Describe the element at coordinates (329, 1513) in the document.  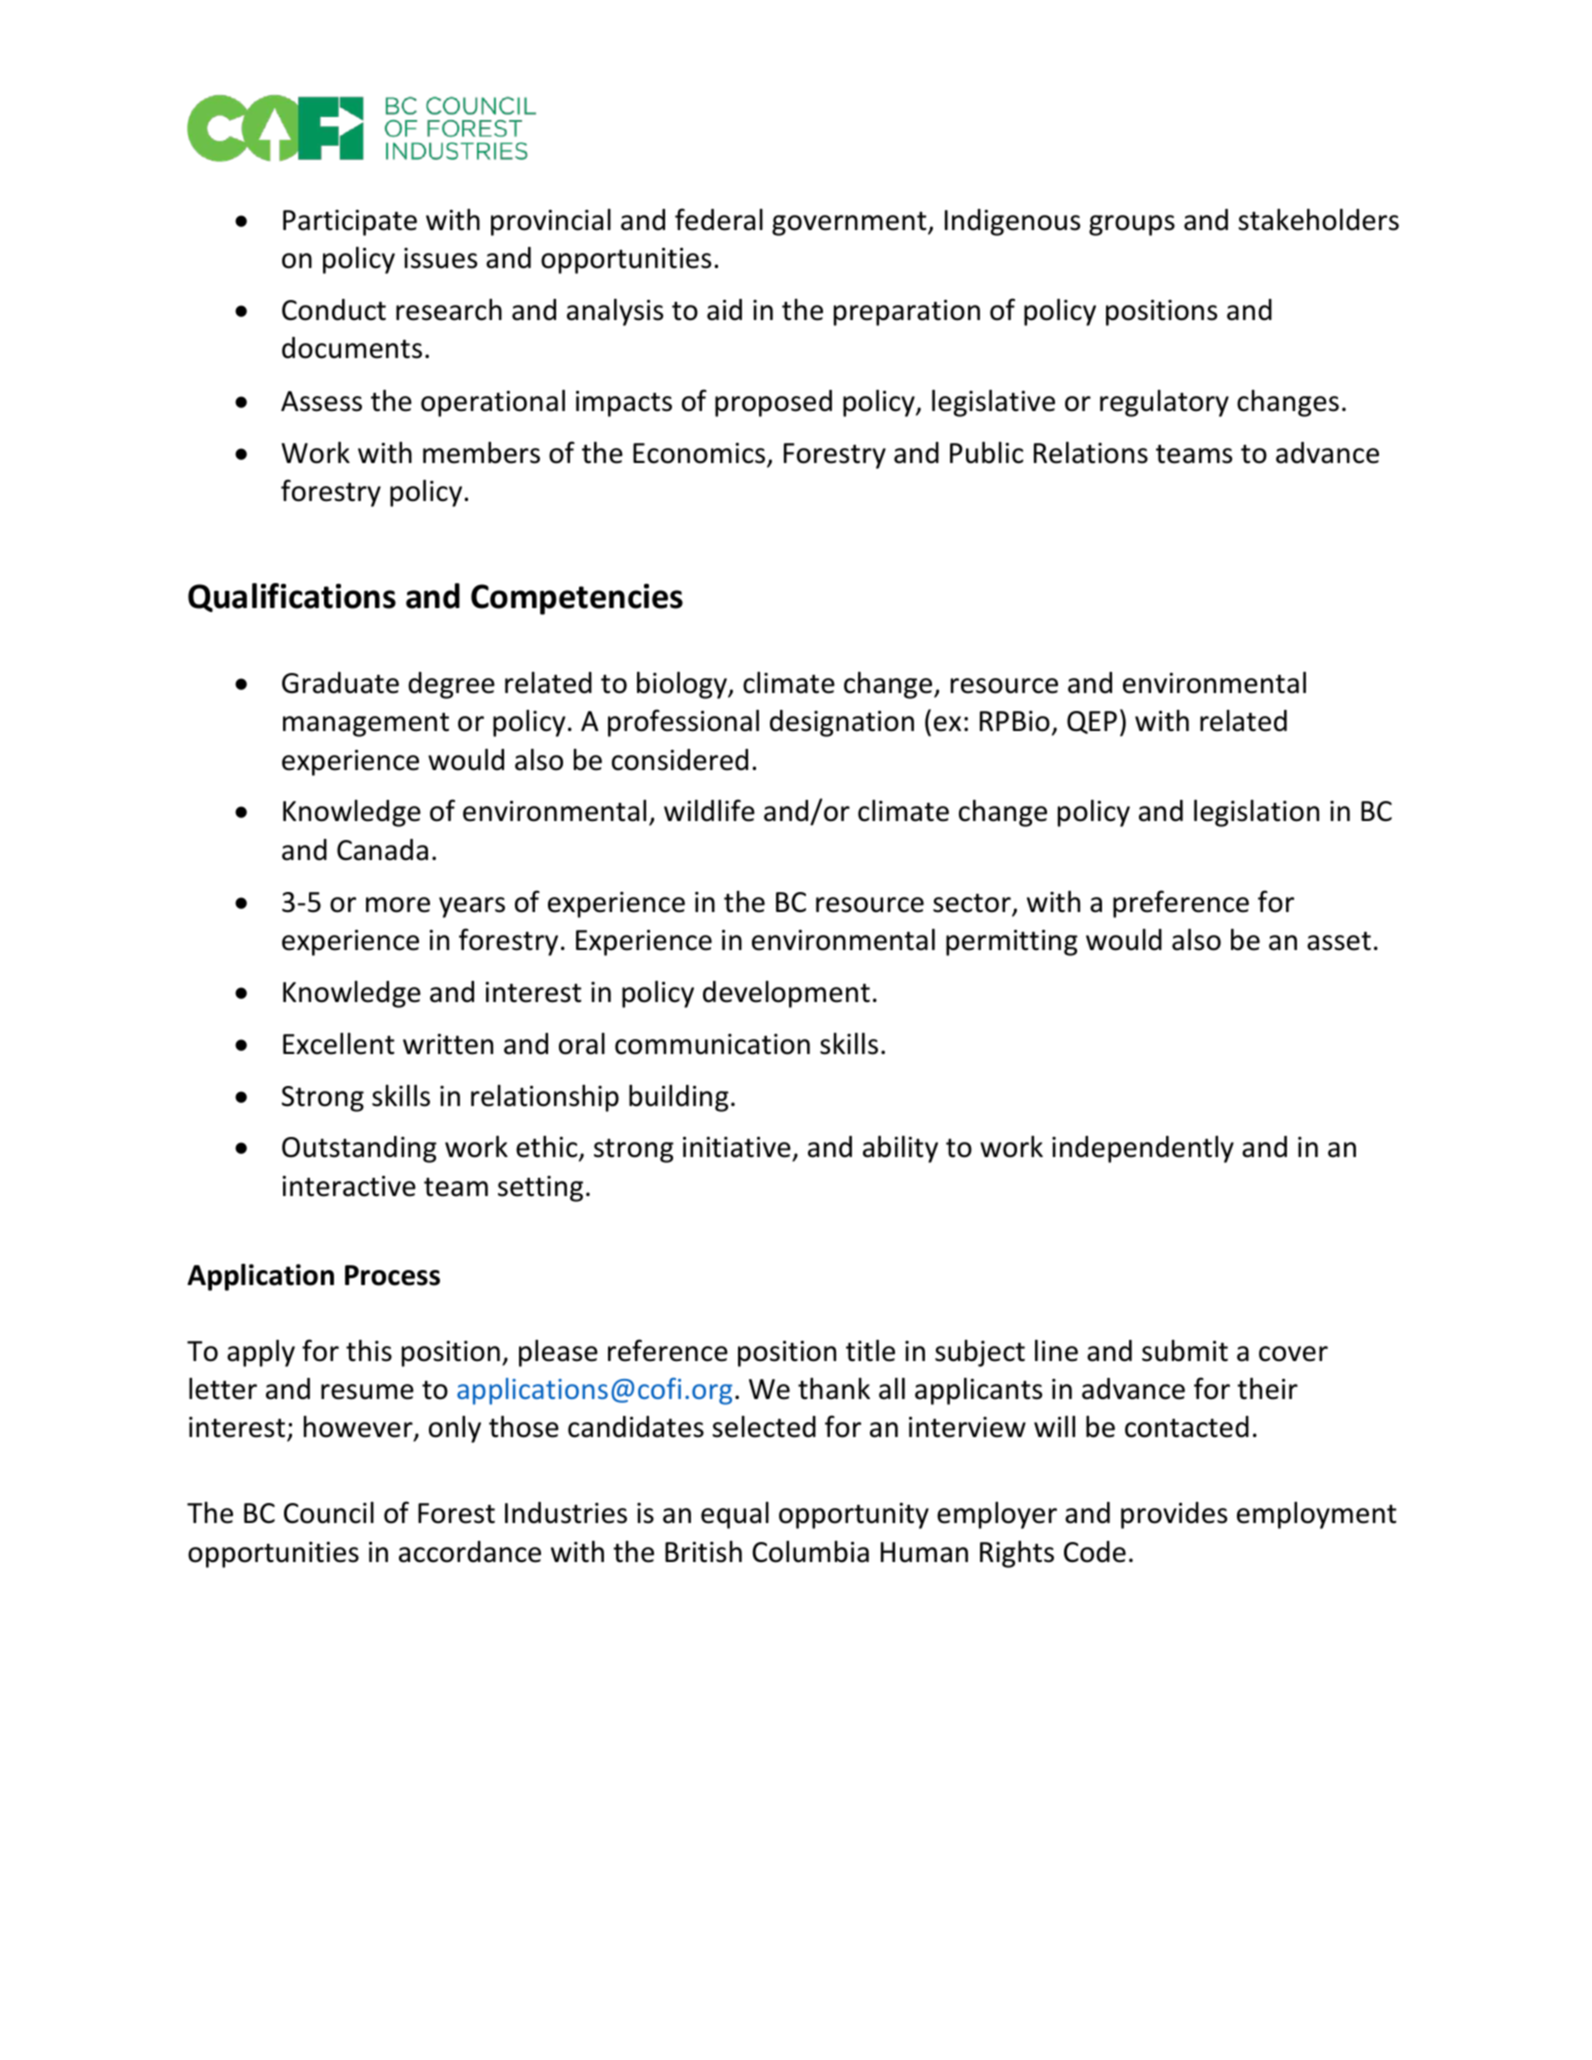
I see `Council` at that location.
